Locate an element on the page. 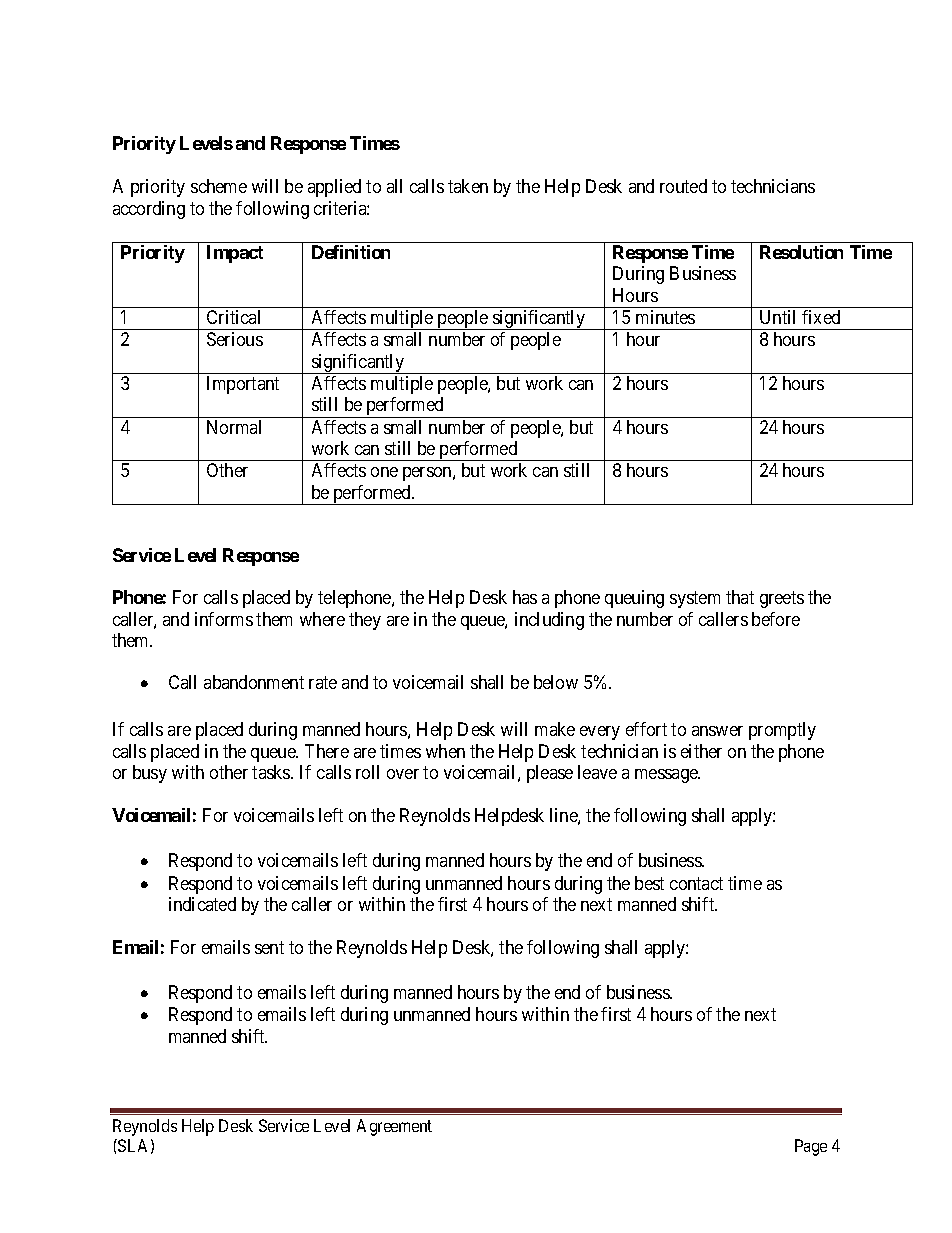  routed is located at coordinates (683, 186).
